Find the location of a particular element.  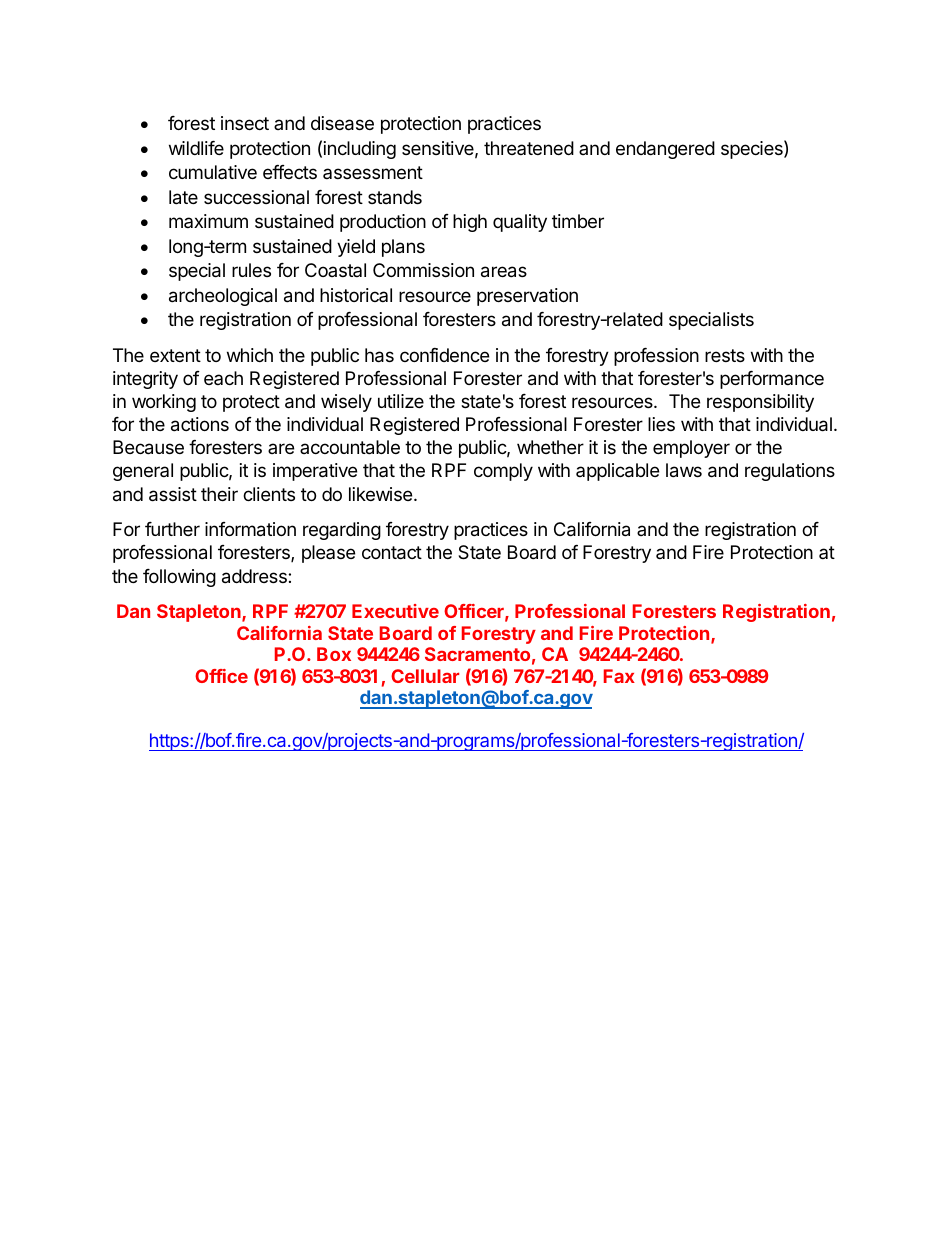

wildlife is located at coordinates (196, 148).
